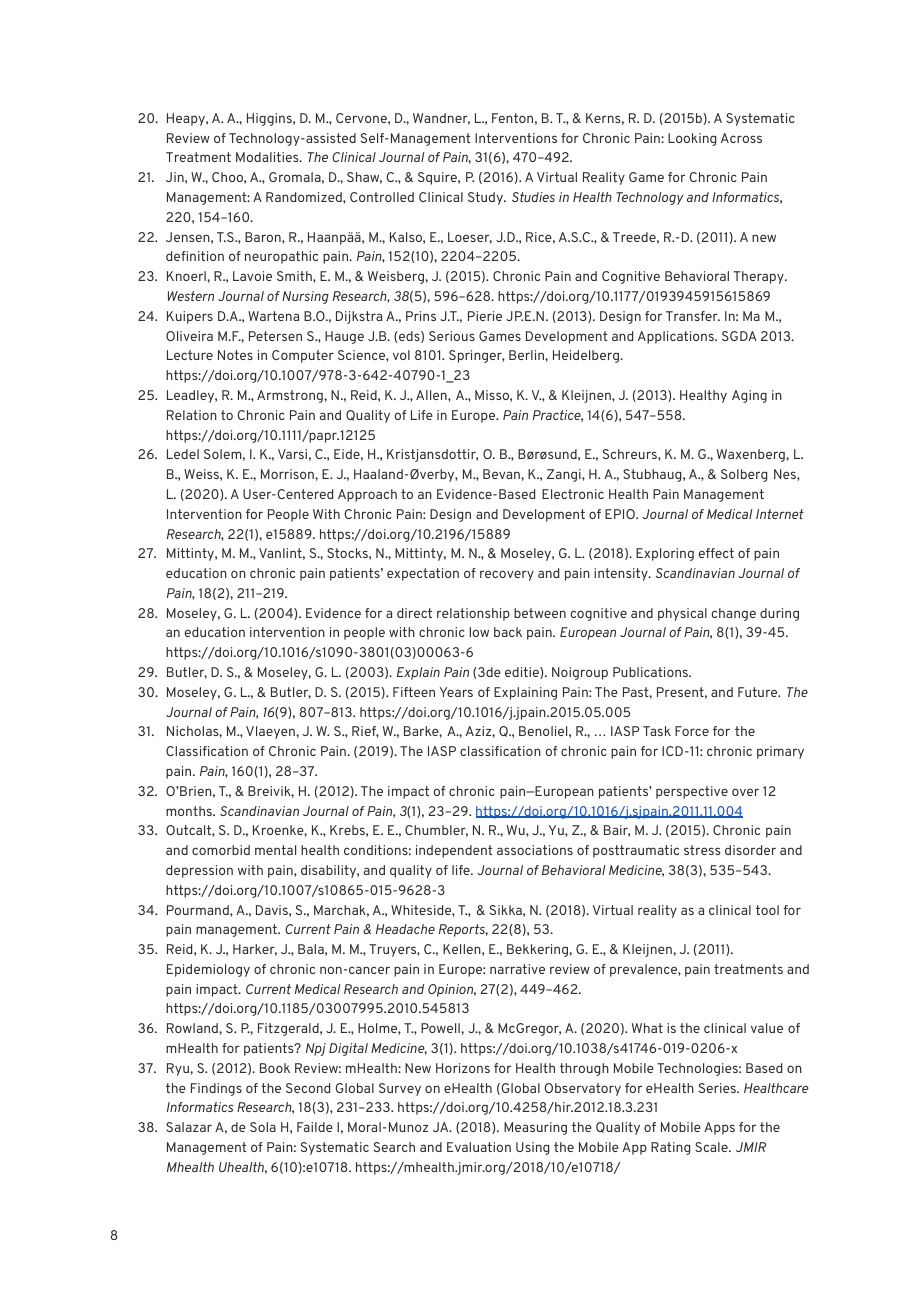 This screenshot has width=924, height=1307. Describe the element at coordinates (456, 692) in the screenshot. I see `Years` at that location.
